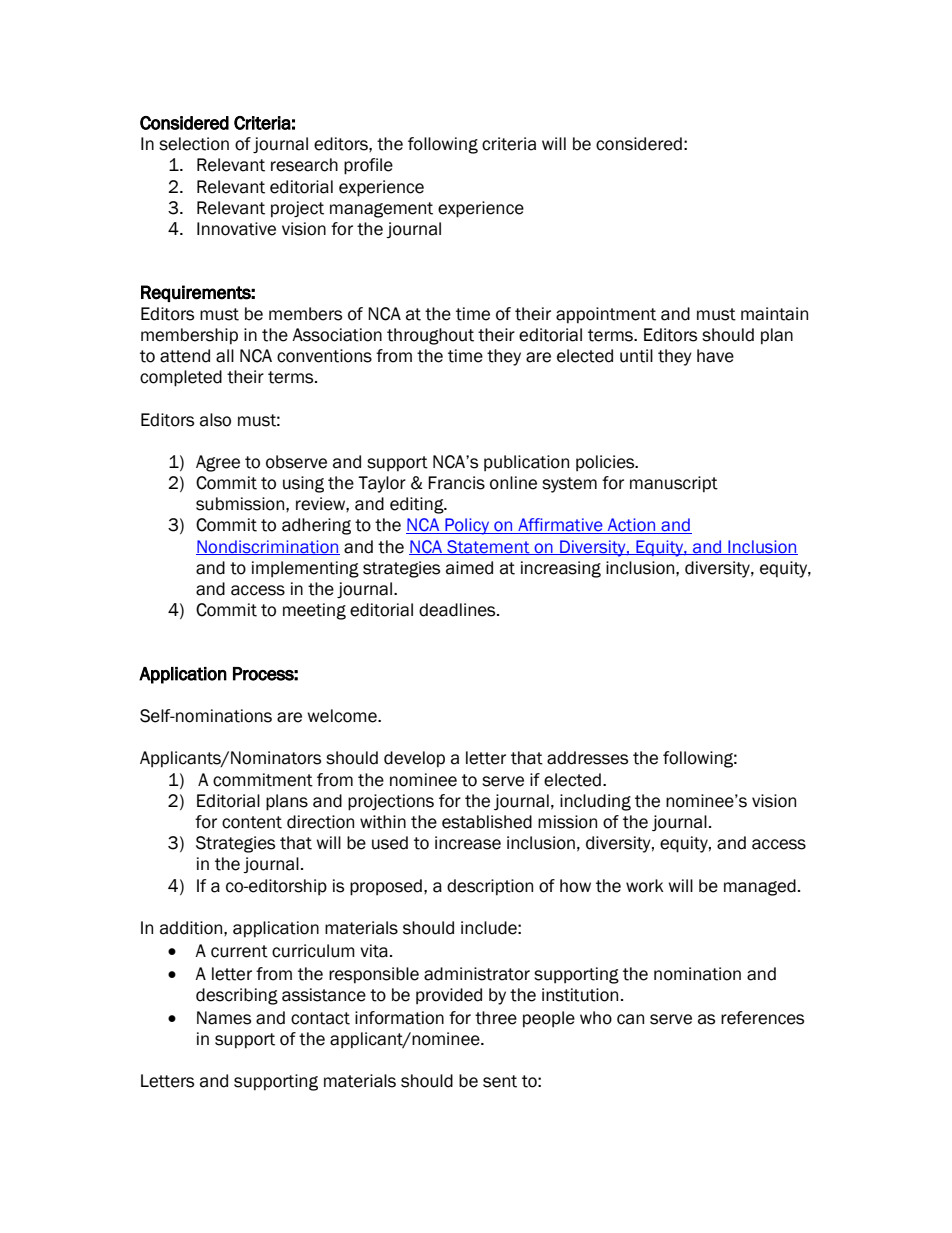  Describe the element at coordinates (224, 1018) in the screenshot. I see `Names` at that location.
